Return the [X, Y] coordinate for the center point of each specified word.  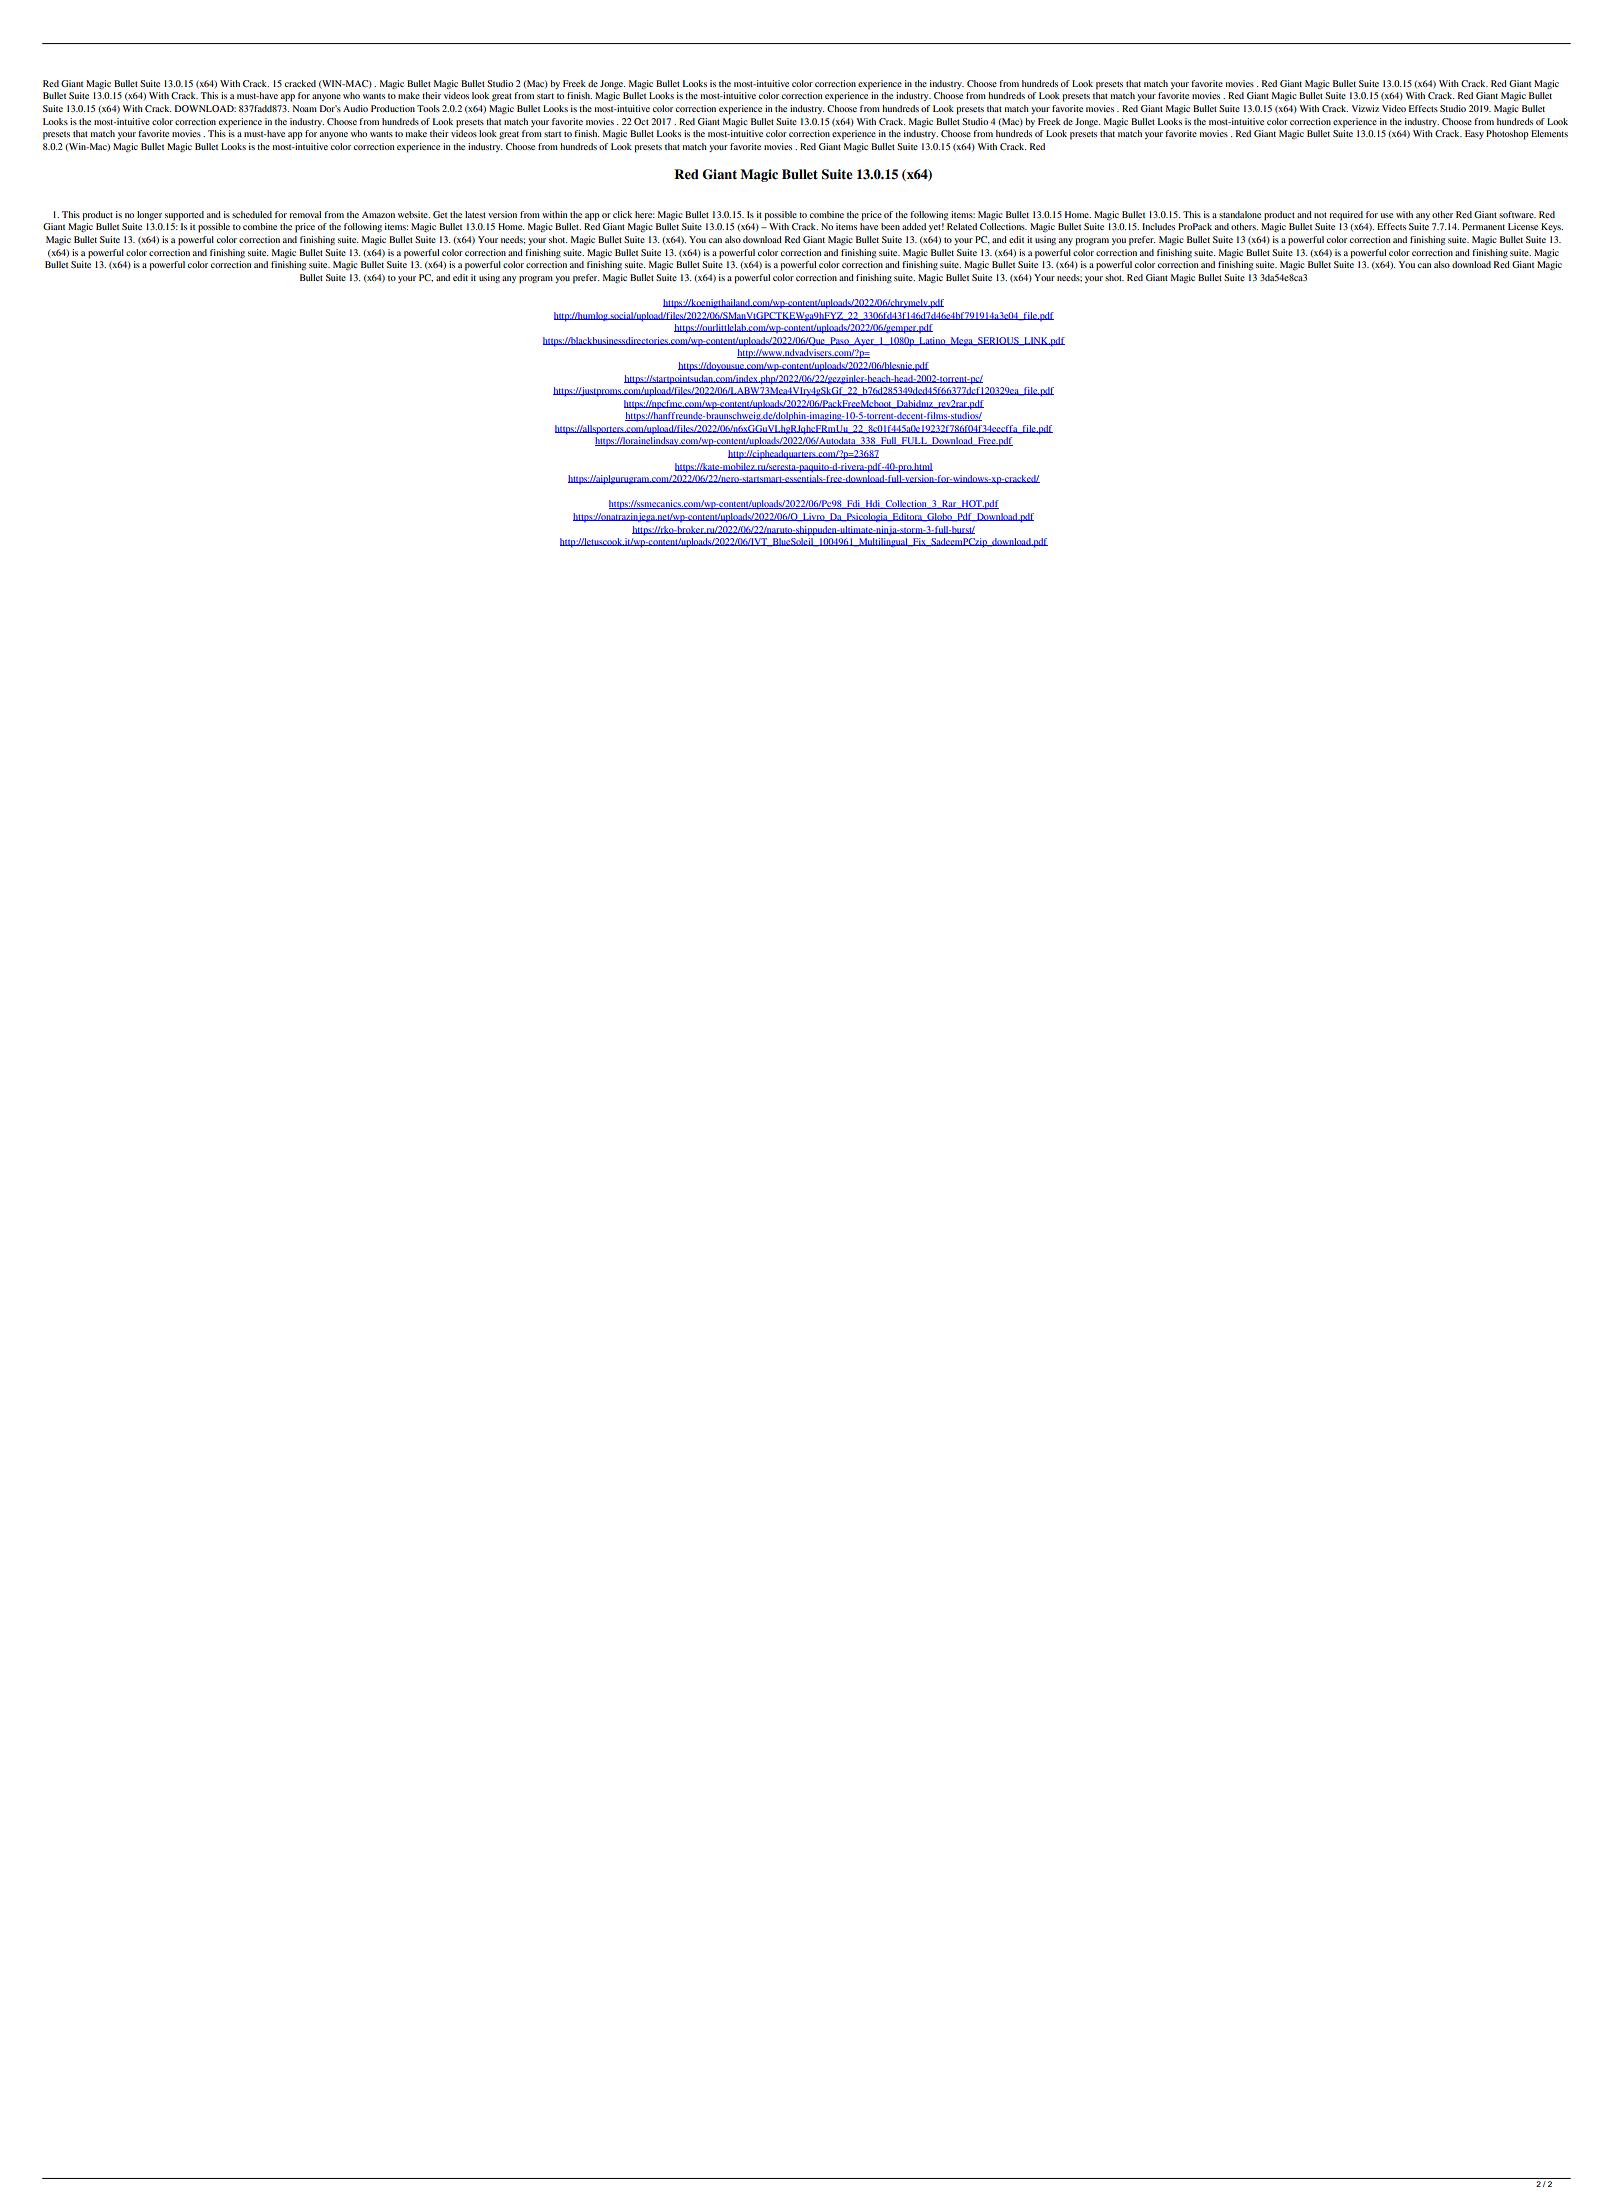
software [1517, 214]
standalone [1240, 214]
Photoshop [1507, 135]
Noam [305, 108]
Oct [641, 121]
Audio [355, 108]
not [1320, 215]
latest [475, 214]
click [622, 214]
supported [184, 216]
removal [305, 214]
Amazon [378, 214]
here [645, 214]
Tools [428, 108]
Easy [1474, 134]
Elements [1549, 133]
